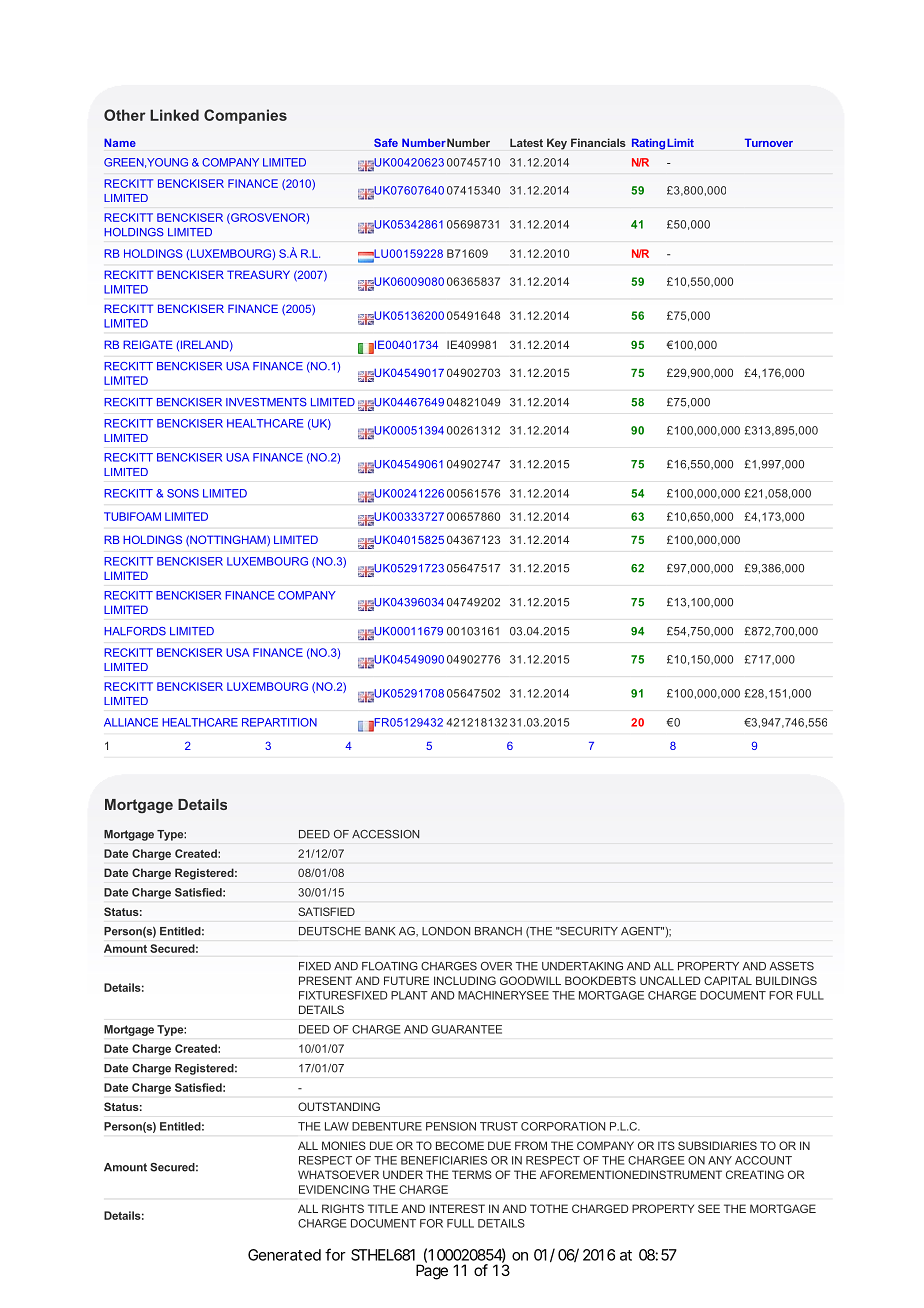 The height and width of the page is (1308, 924). I want to click on Financials, so click(598, 142).
